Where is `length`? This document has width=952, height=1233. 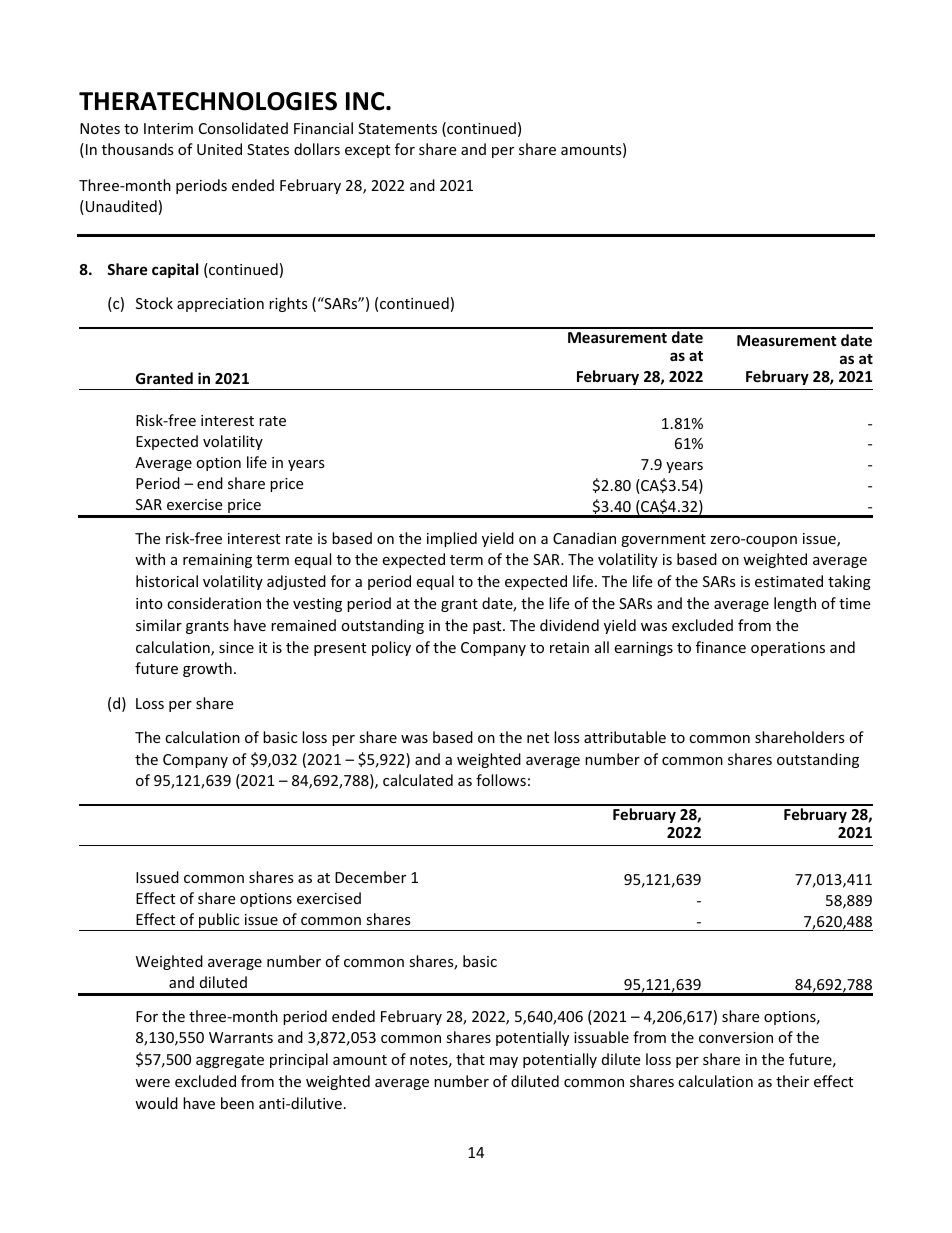 length is located at coordinates (795, 604).
